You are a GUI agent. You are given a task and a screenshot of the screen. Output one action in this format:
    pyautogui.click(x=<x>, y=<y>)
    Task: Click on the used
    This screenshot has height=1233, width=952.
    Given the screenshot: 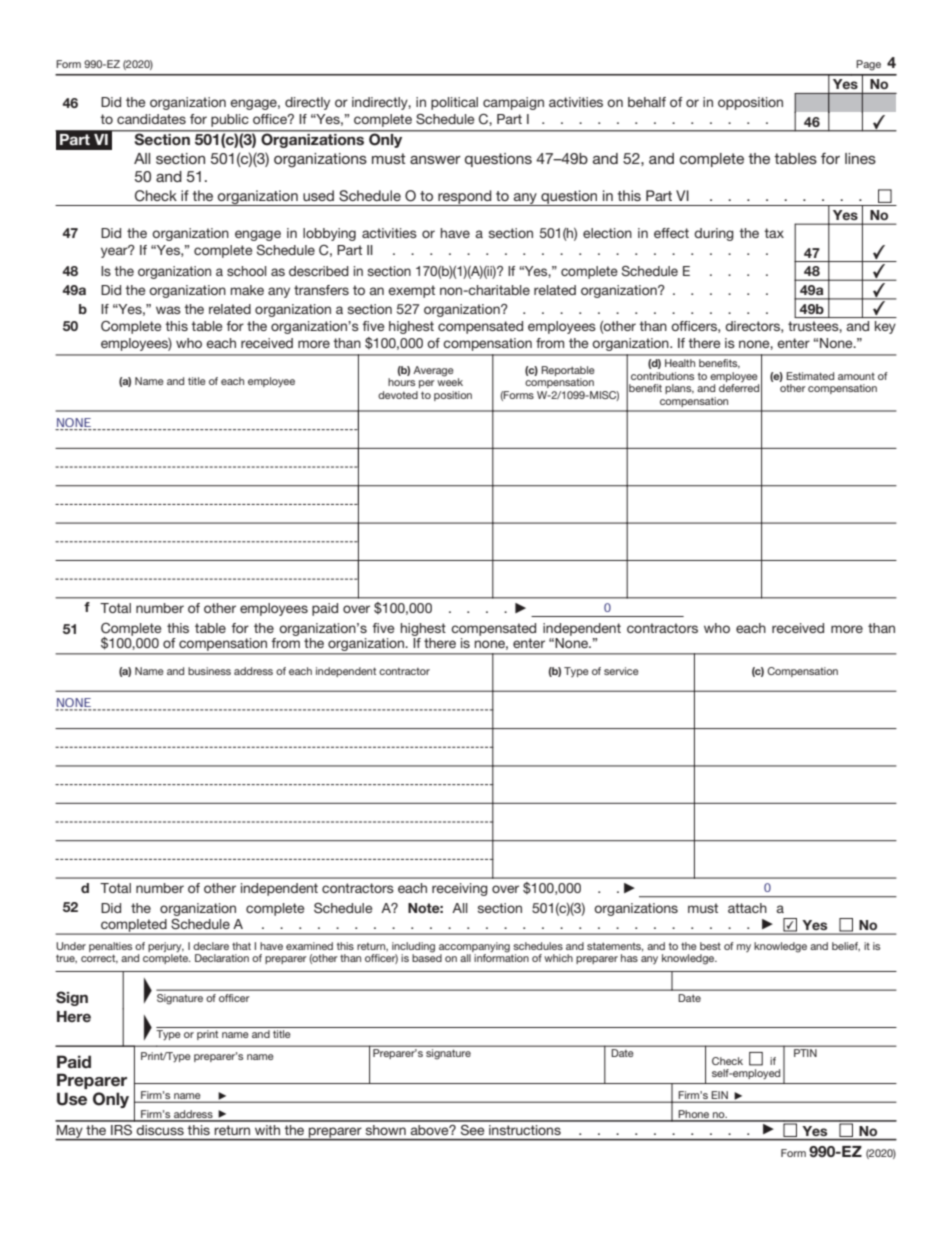 What is the action you would take?
    pyautogui.click(x=318, y=195)
